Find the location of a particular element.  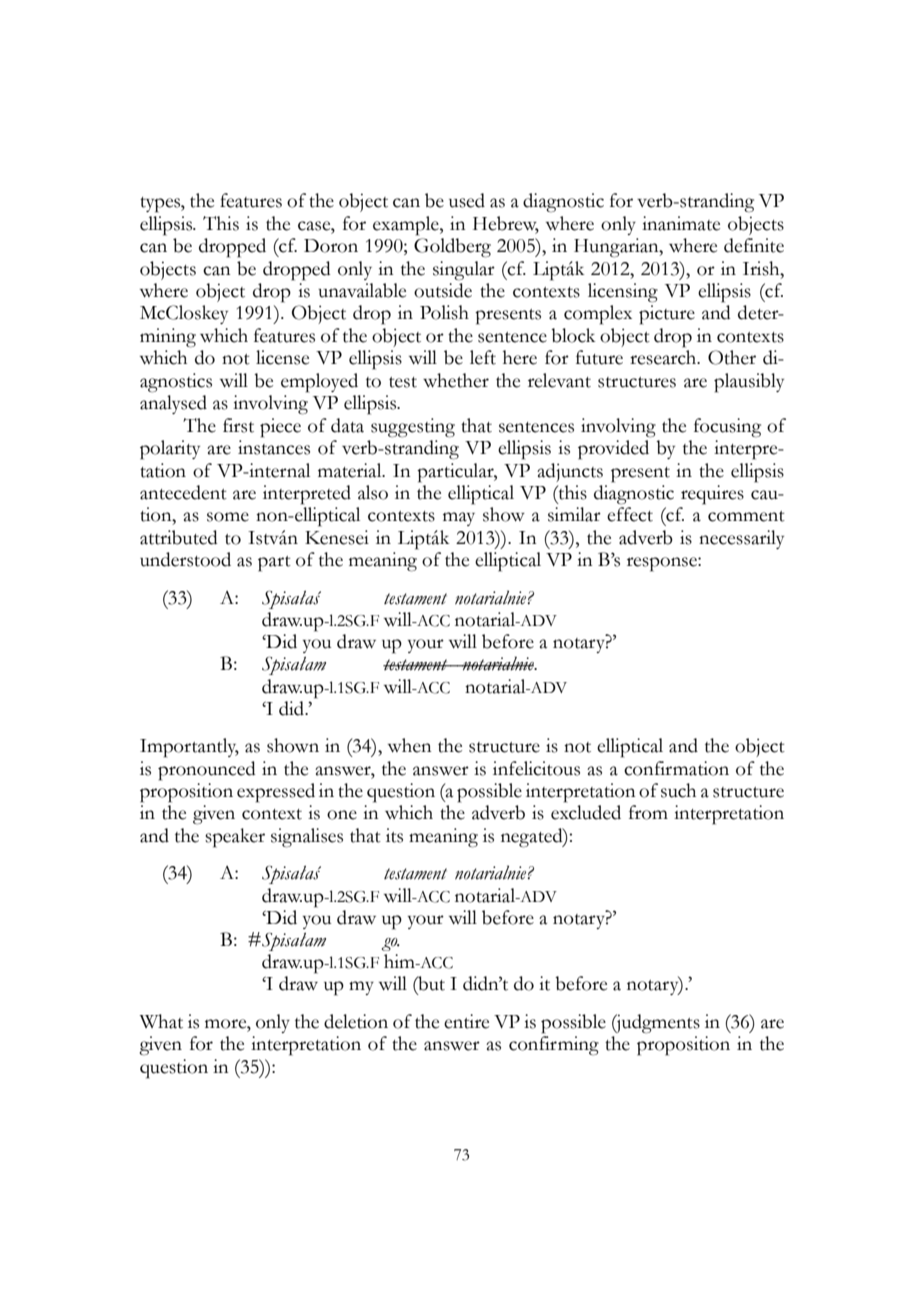

Doron is located at coordinates (331, 246).
